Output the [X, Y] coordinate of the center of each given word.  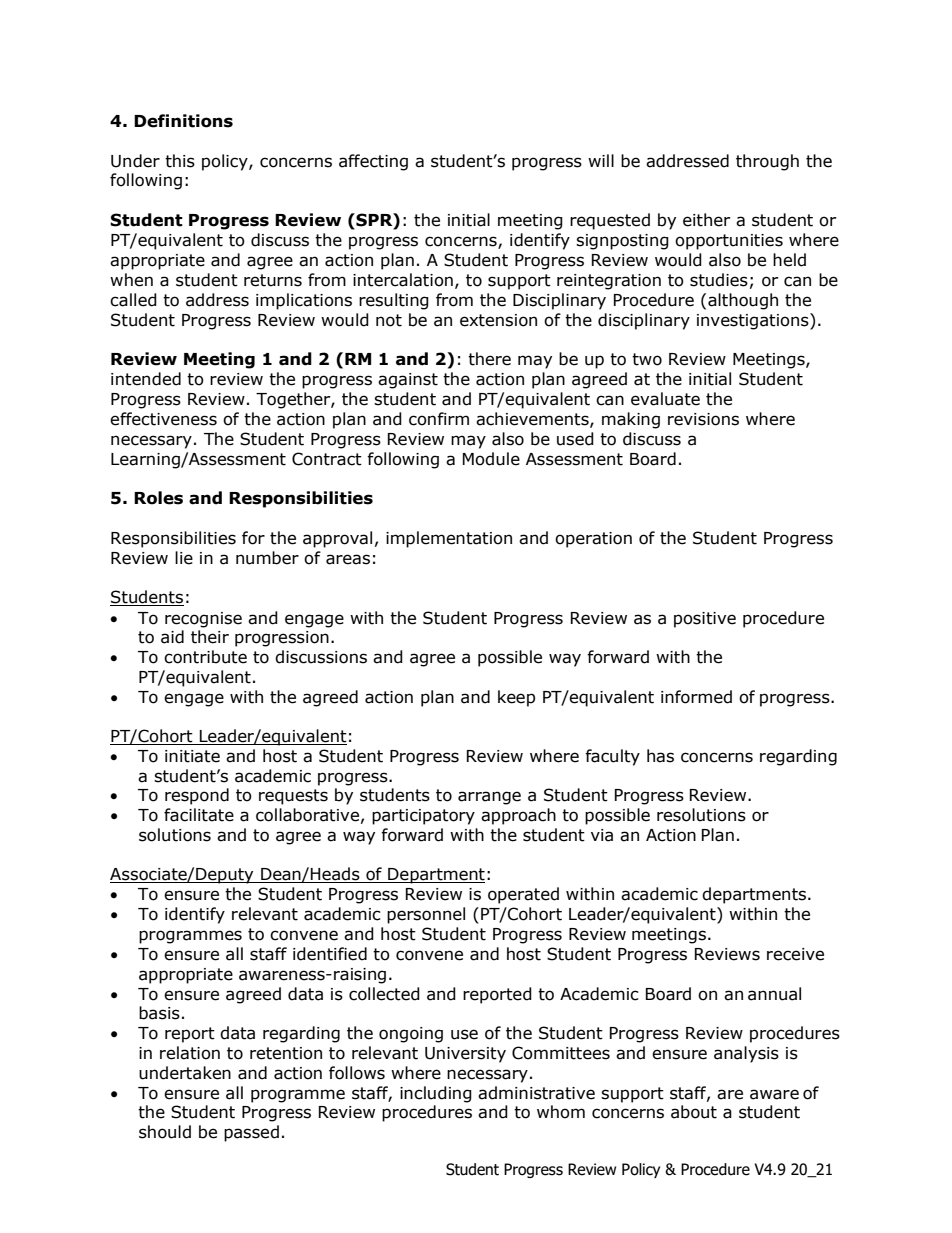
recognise [203, 620]
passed [251, 1133]
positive [705, 620]
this [180, 161]
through [767, 162]
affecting [373, 162]
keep [516, 698]
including [436, 1094]
